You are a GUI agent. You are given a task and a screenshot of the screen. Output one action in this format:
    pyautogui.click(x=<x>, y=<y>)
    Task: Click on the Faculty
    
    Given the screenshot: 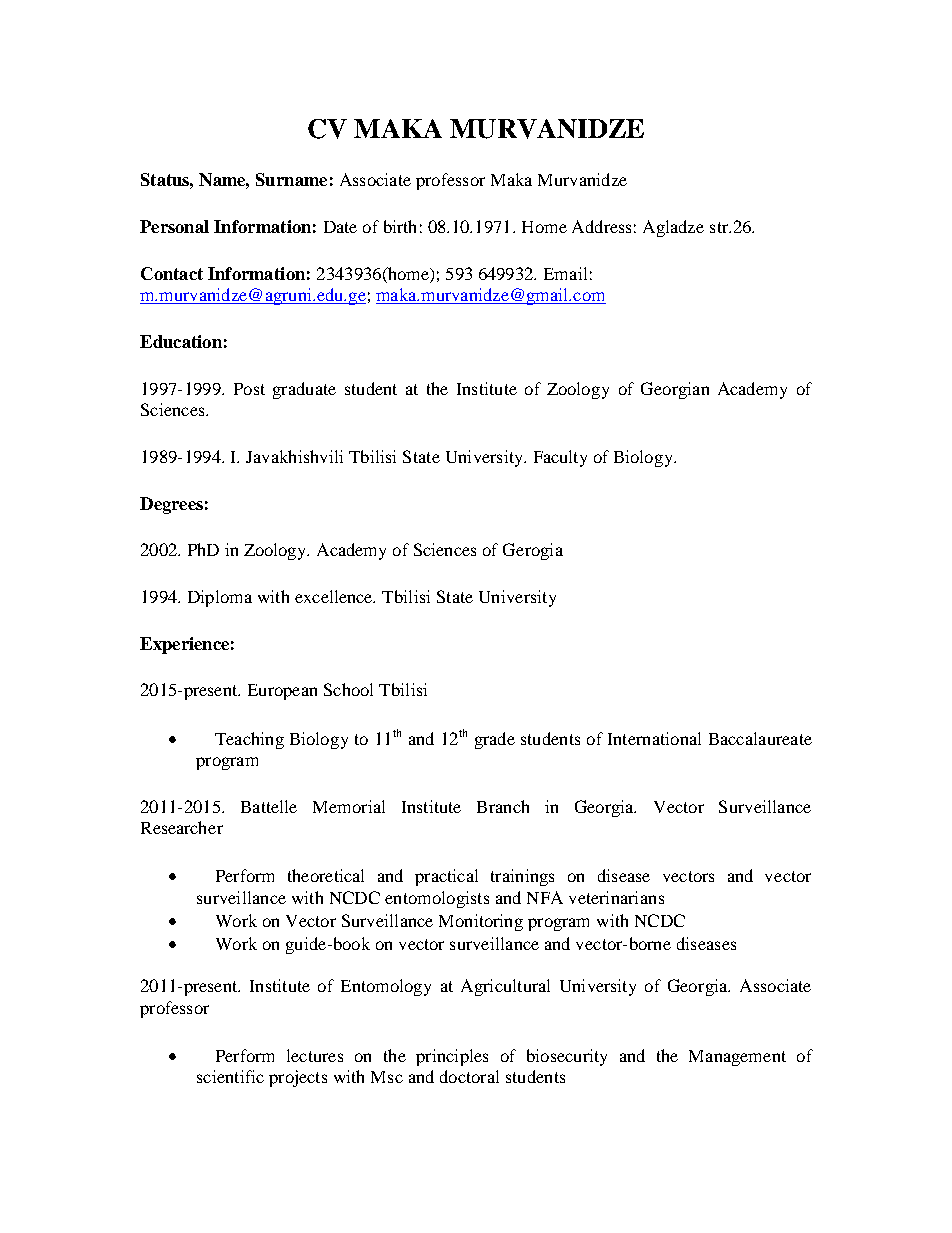 What is the action you would take?
    pyautogui.click(x=560, y=458)
